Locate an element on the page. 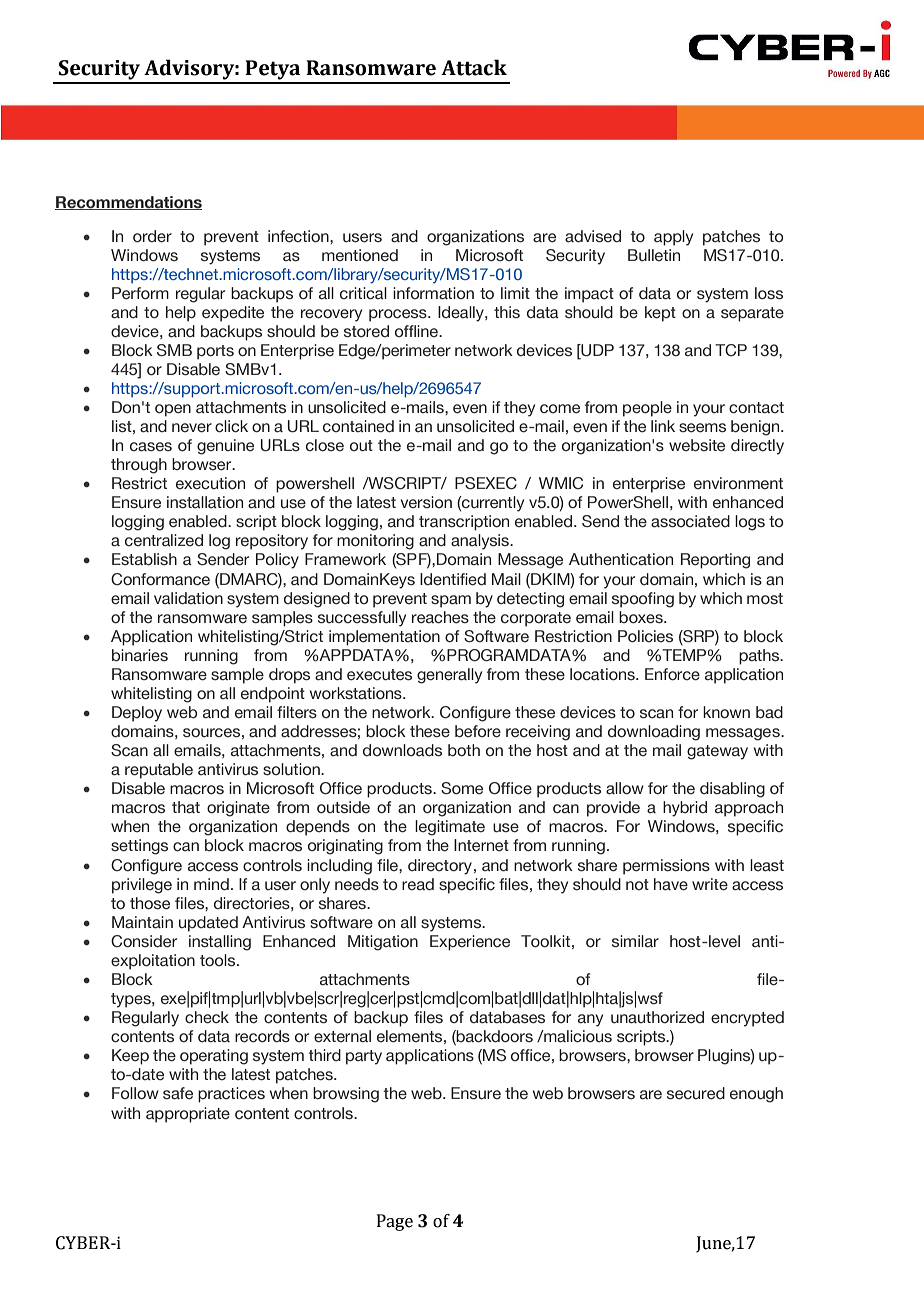 The width and height of the page is (924, 1308). Recommendations is located at coordinates (128, 203).
